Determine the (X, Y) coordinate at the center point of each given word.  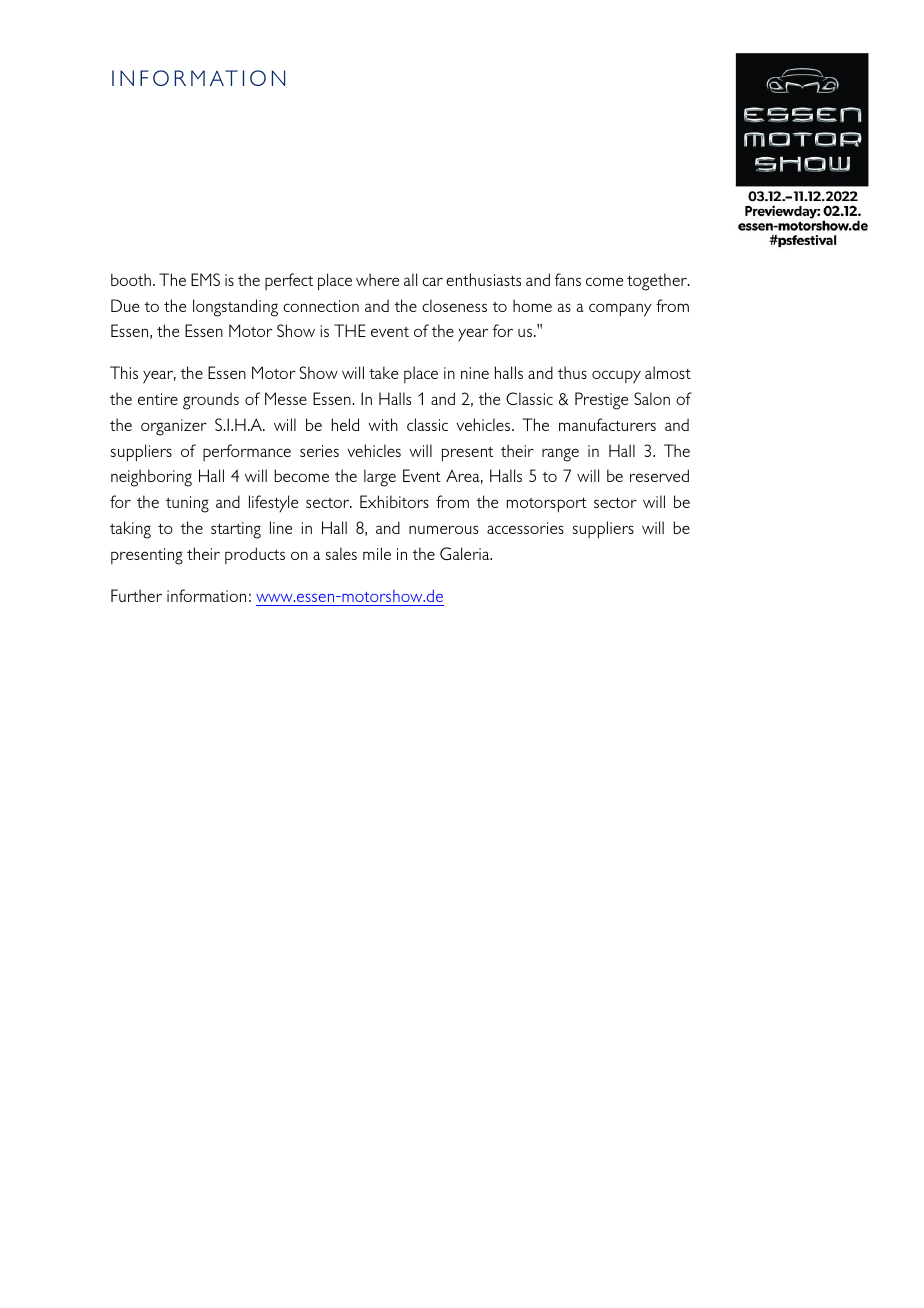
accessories (525, 528)
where (377, 279)
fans (568, 279)
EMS (205, 279)
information (206, 595)
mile (377, 553)
